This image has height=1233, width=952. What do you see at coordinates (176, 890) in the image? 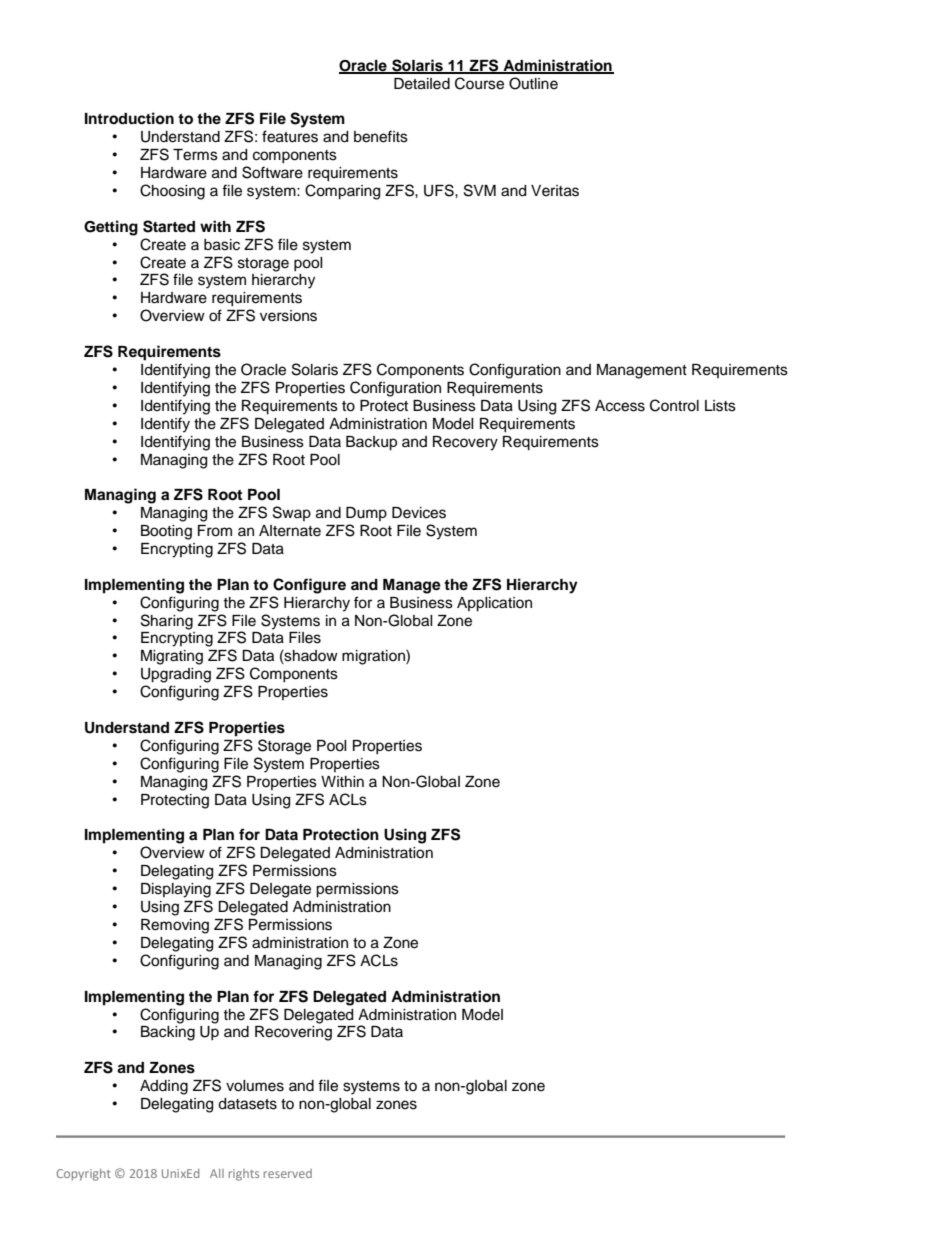
I see `Displaying` at bounding box center [176, 890].
